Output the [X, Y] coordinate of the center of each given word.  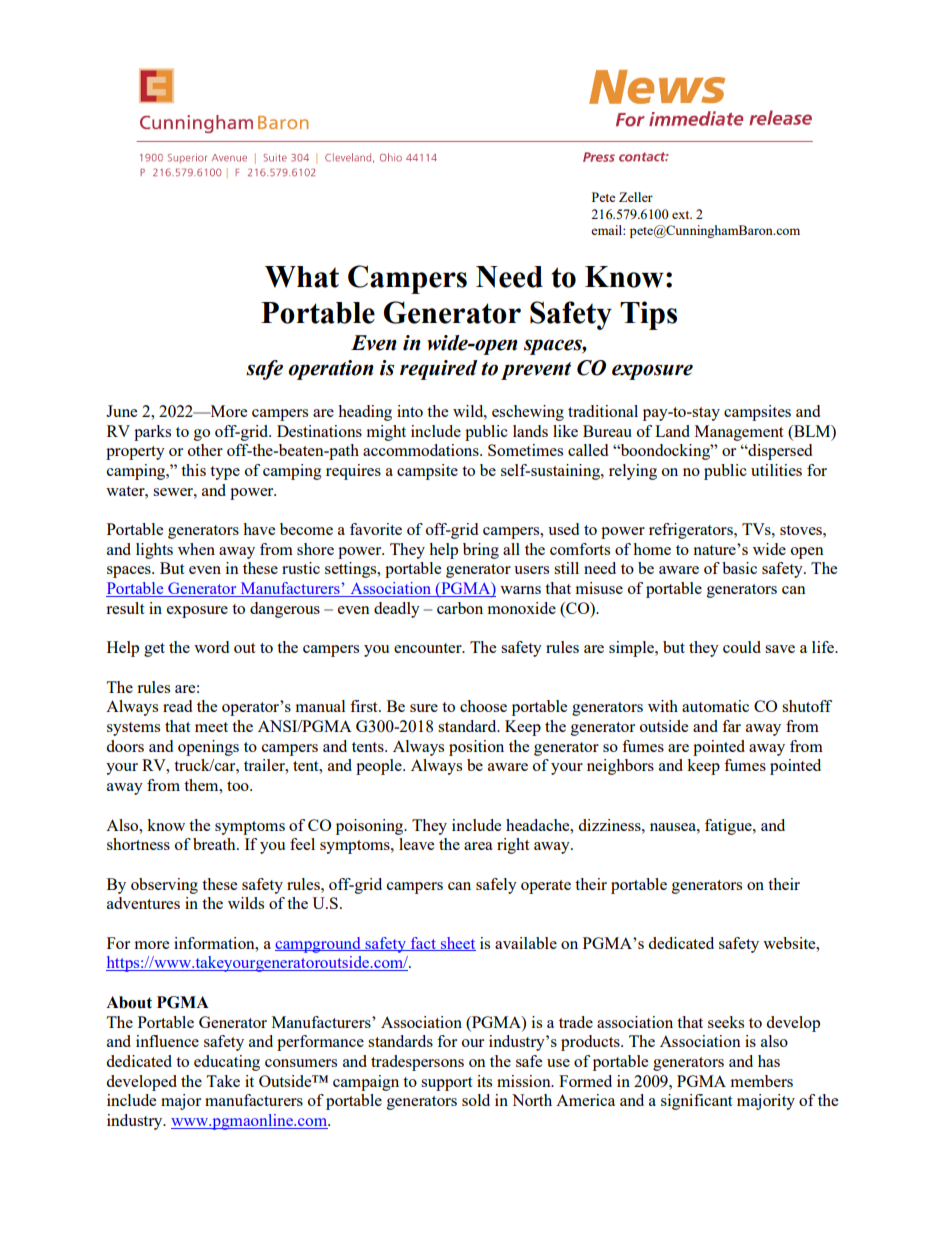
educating [227, 1063]
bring [481, 551]
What [302, 277]
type [225, 473]
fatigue [729, 827]
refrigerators [692, 531]
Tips [648, 315]
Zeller [636, 197]
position [476, 748]
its [484, 1081]
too [239, 786]
